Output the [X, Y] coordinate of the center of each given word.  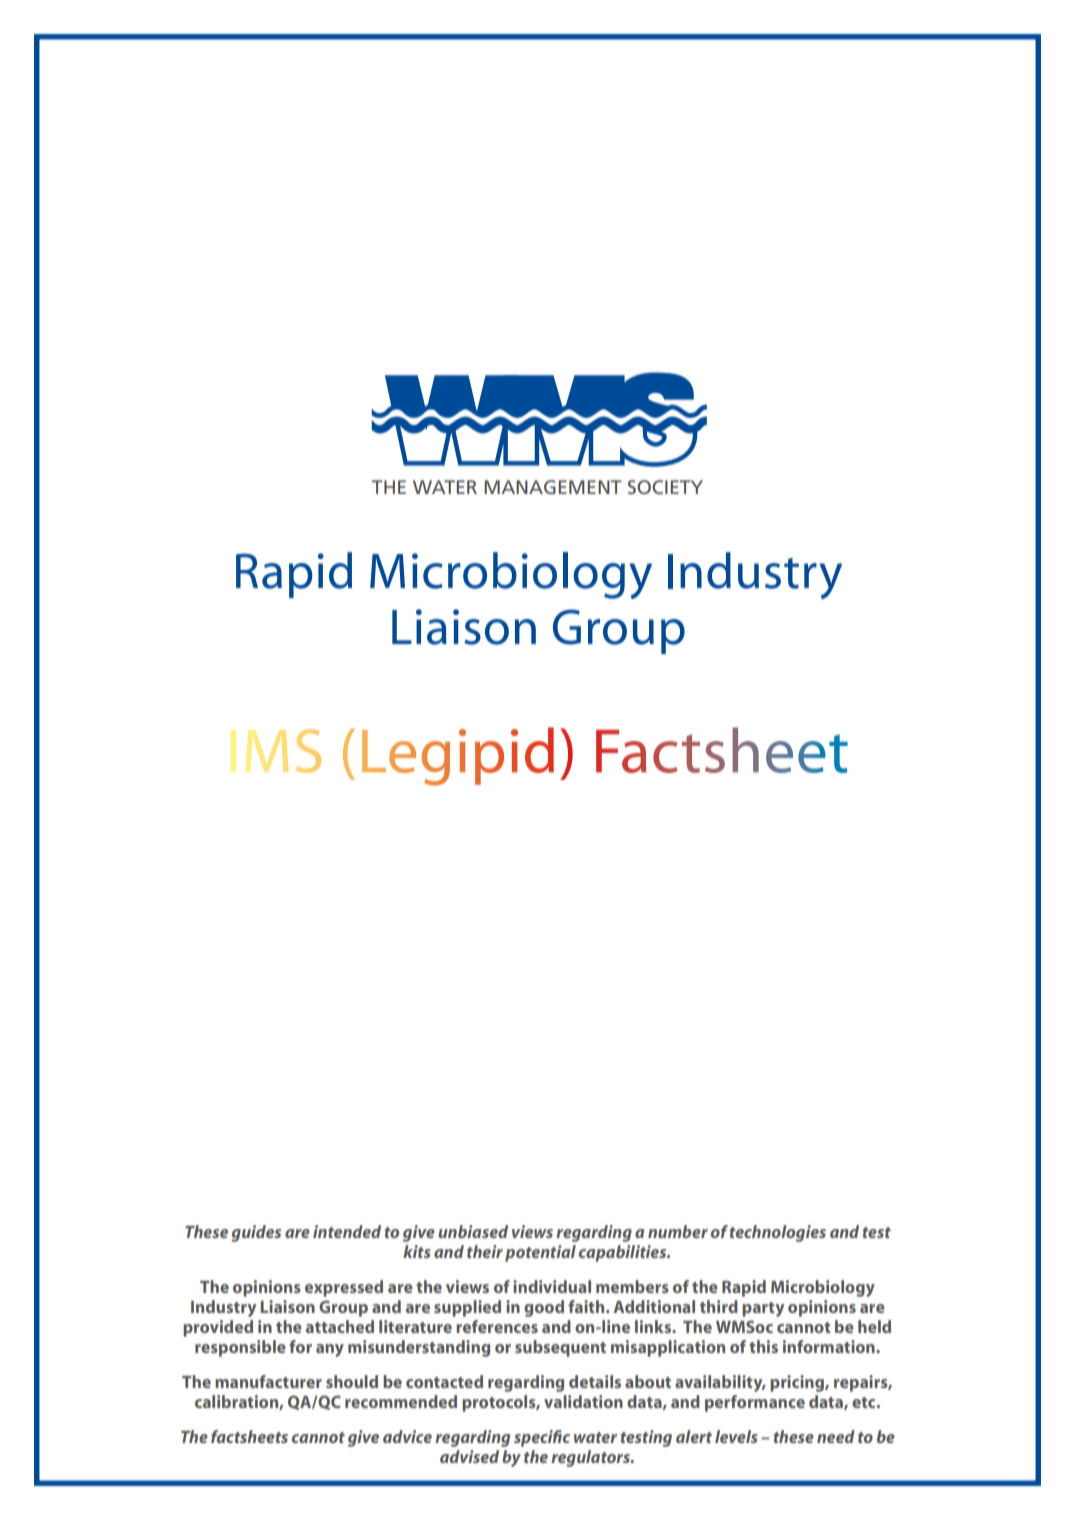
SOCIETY [665, 487]
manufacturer [268, 1381]
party [763, 1309]
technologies [778, 1233]
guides [256, 1233]
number [678, 1231]
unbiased [473, 1231]
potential [540, 1253]
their [485, 1251]
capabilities [624, 1253]
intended [347, 1231]
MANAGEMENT [553, 487]
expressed [344, 1288]
